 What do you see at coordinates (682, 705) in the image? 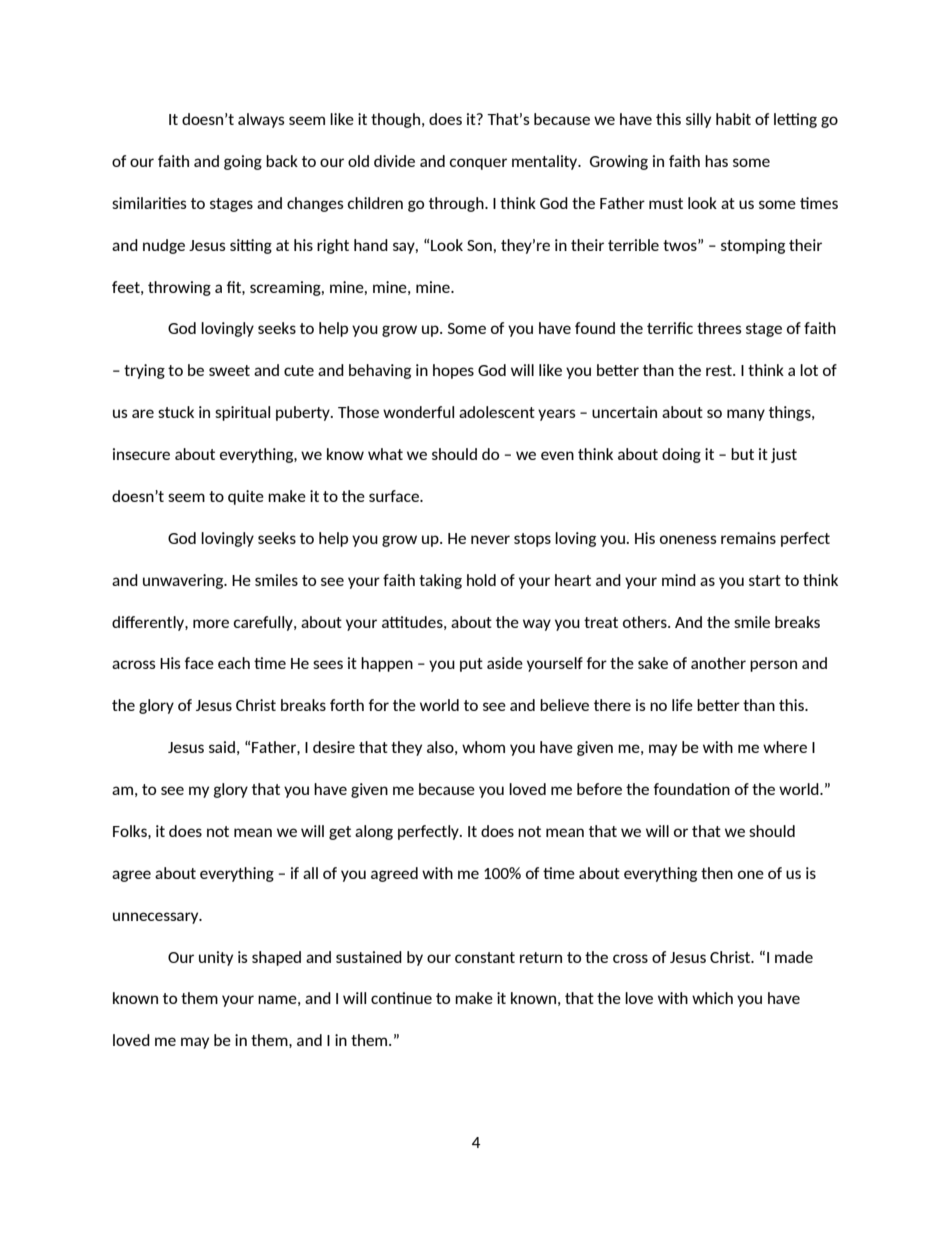
I see `life` at bounding box center [682, 705].
